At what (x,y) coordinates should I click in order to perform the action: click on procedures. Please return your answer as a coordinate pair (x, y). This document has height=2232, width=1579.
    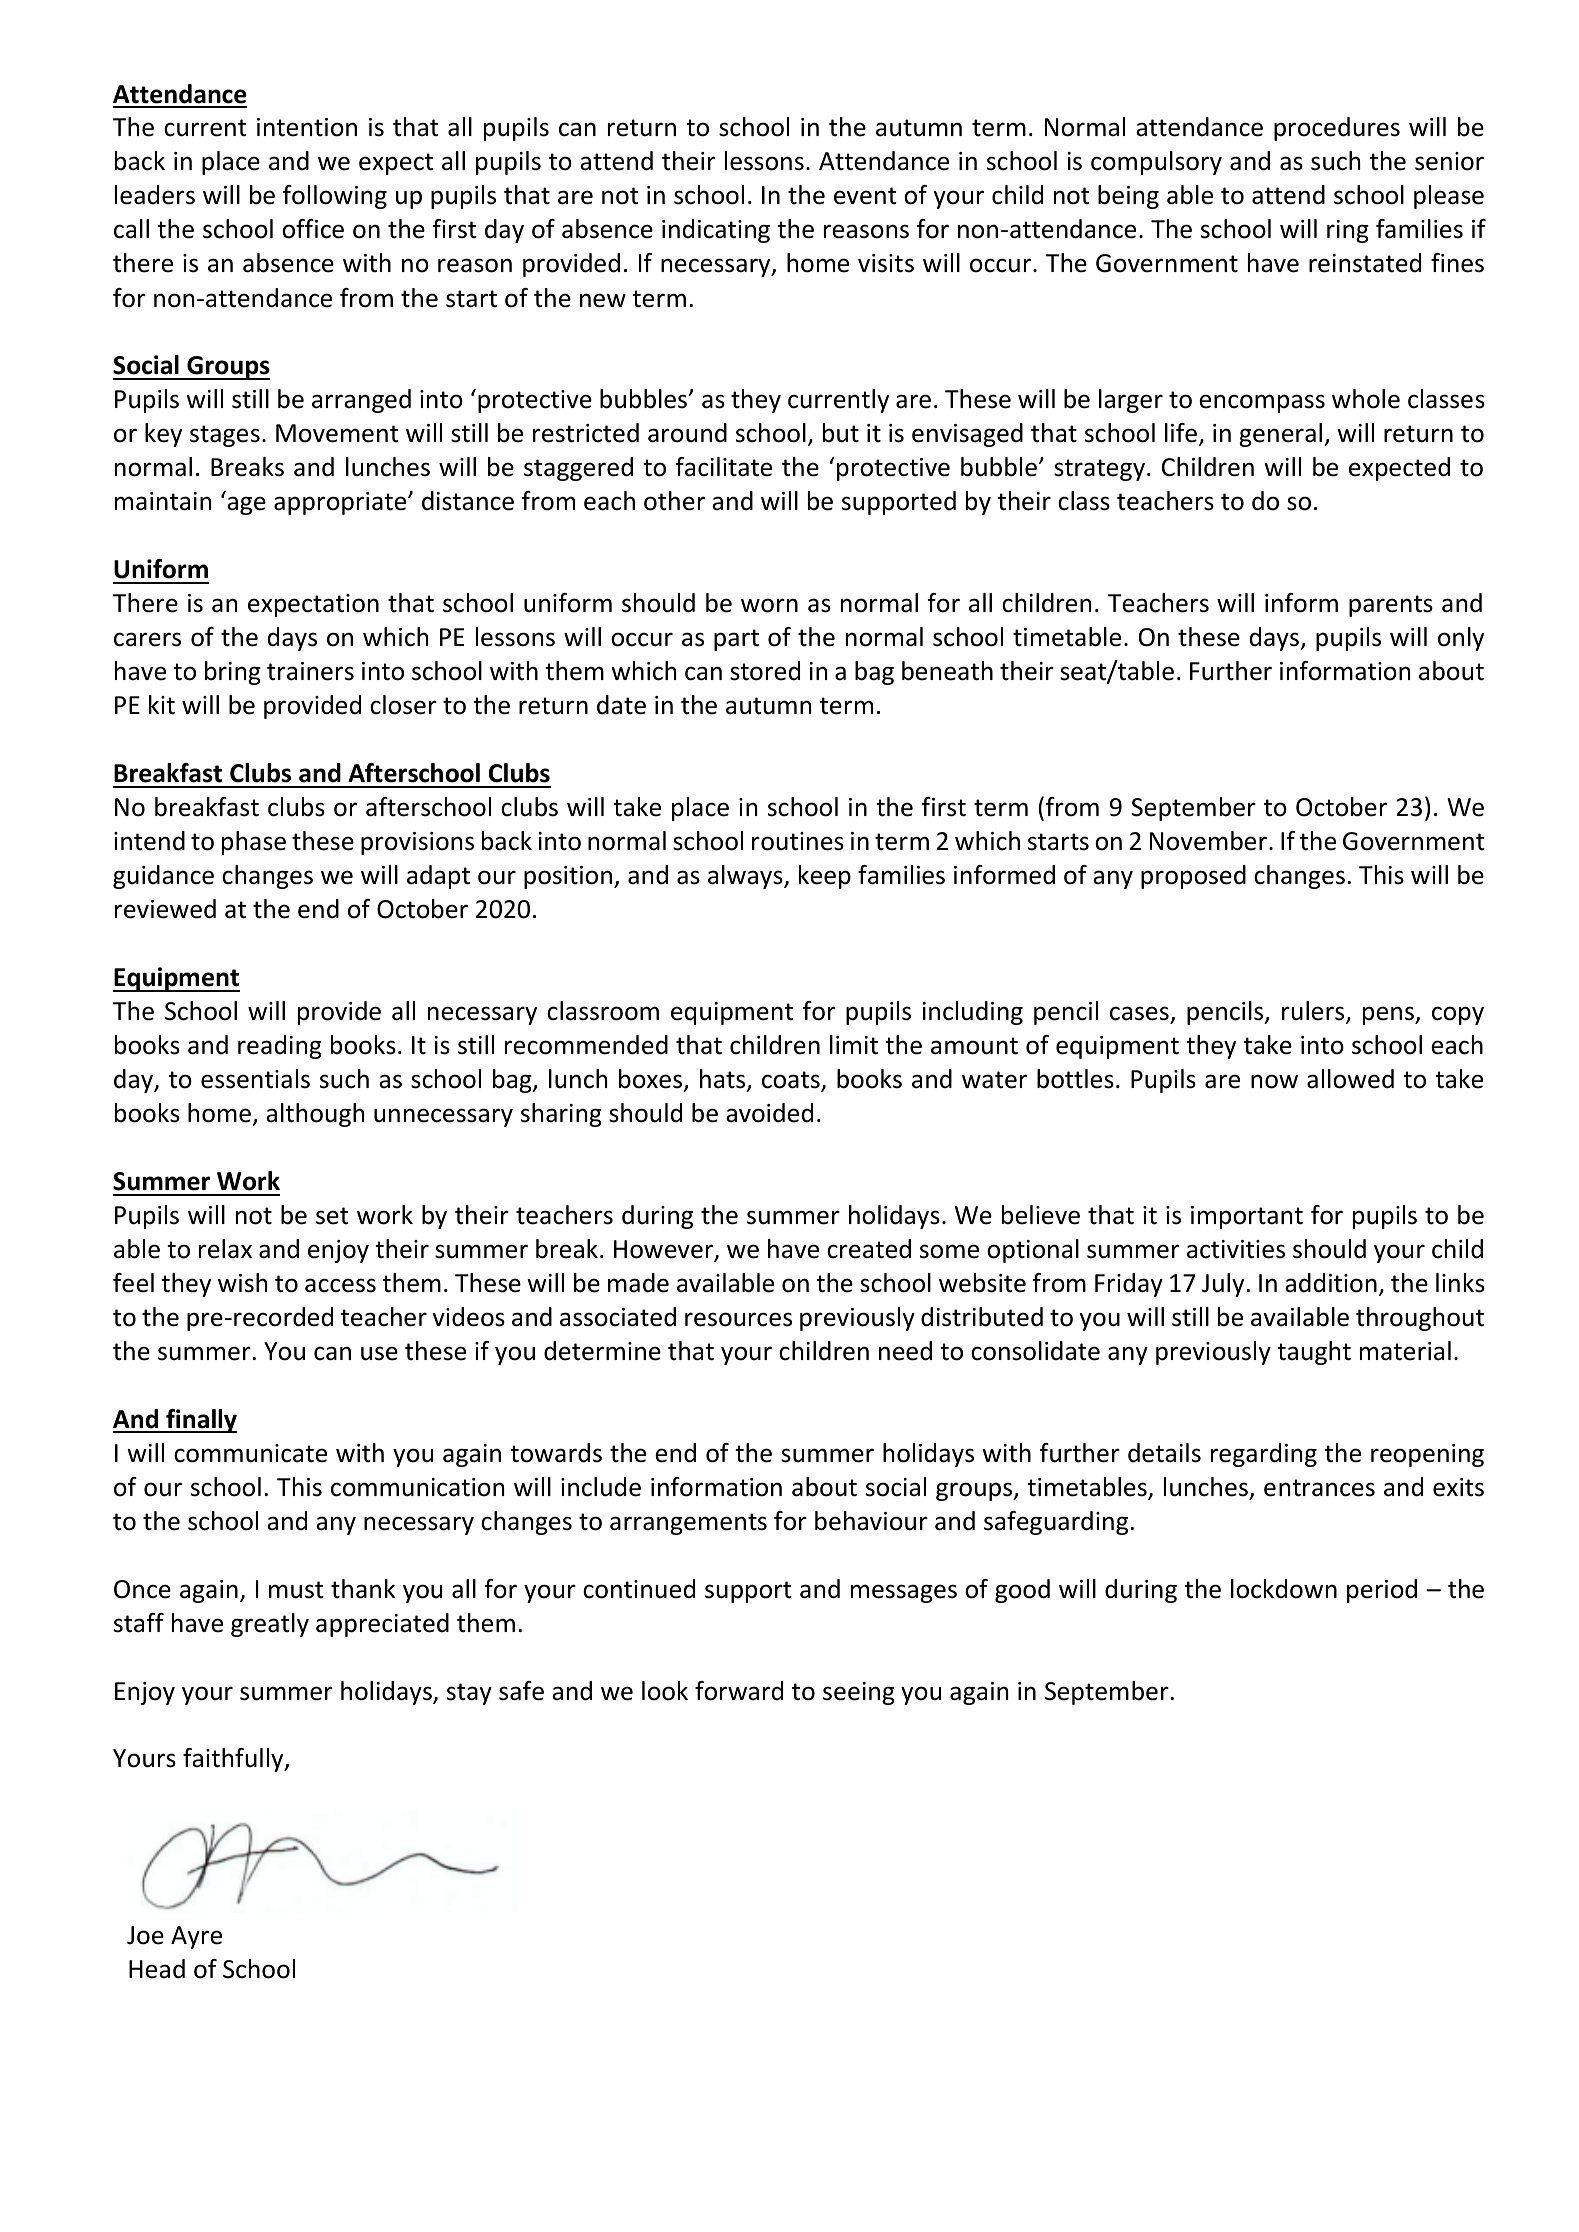
    Looking at the image, I should click on (1337, 129).
